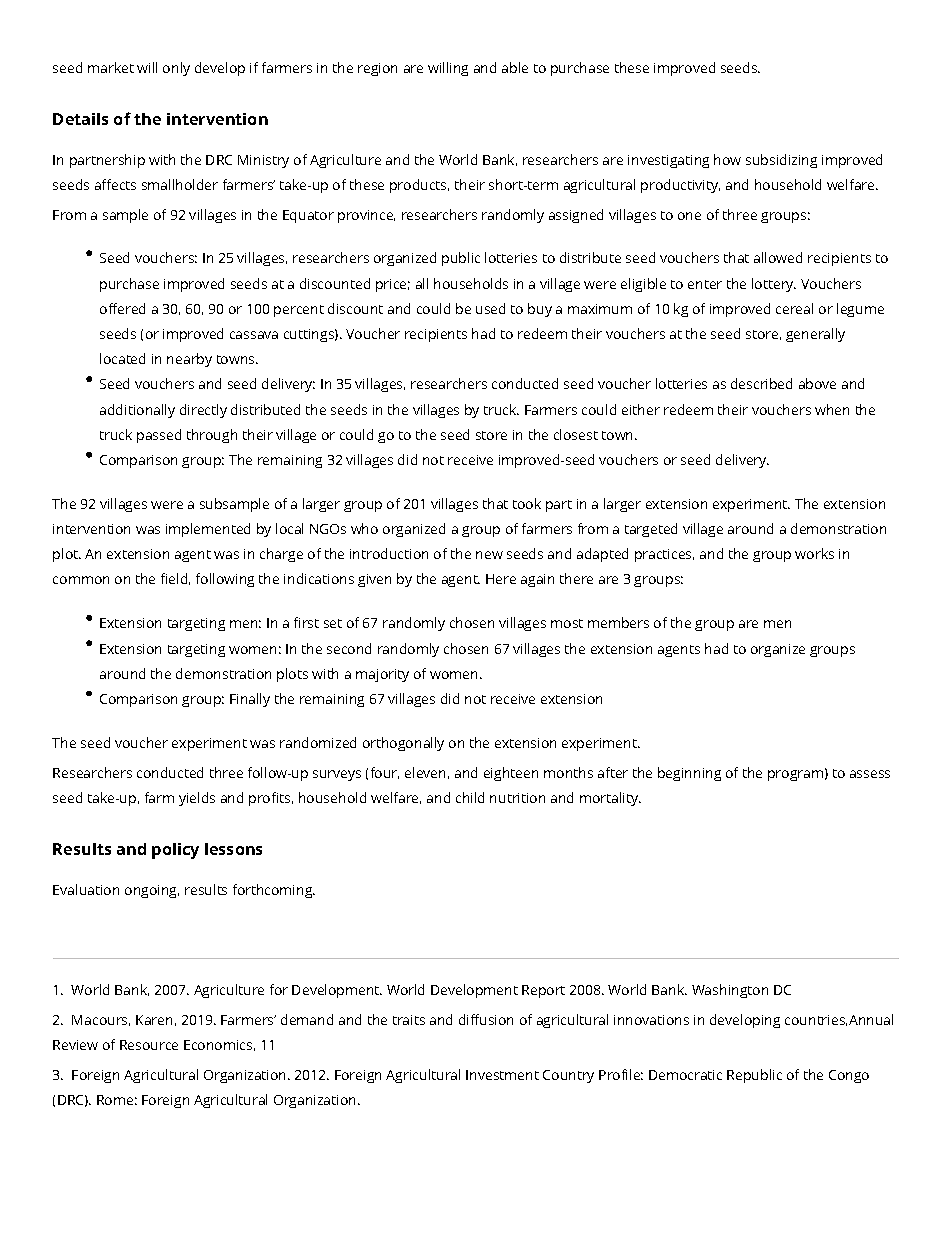 Image resolution: width=952 pixels, height=1233 pixels. Describe the element at coordinates (197, 799) in the page. I see `yields` at that location.
